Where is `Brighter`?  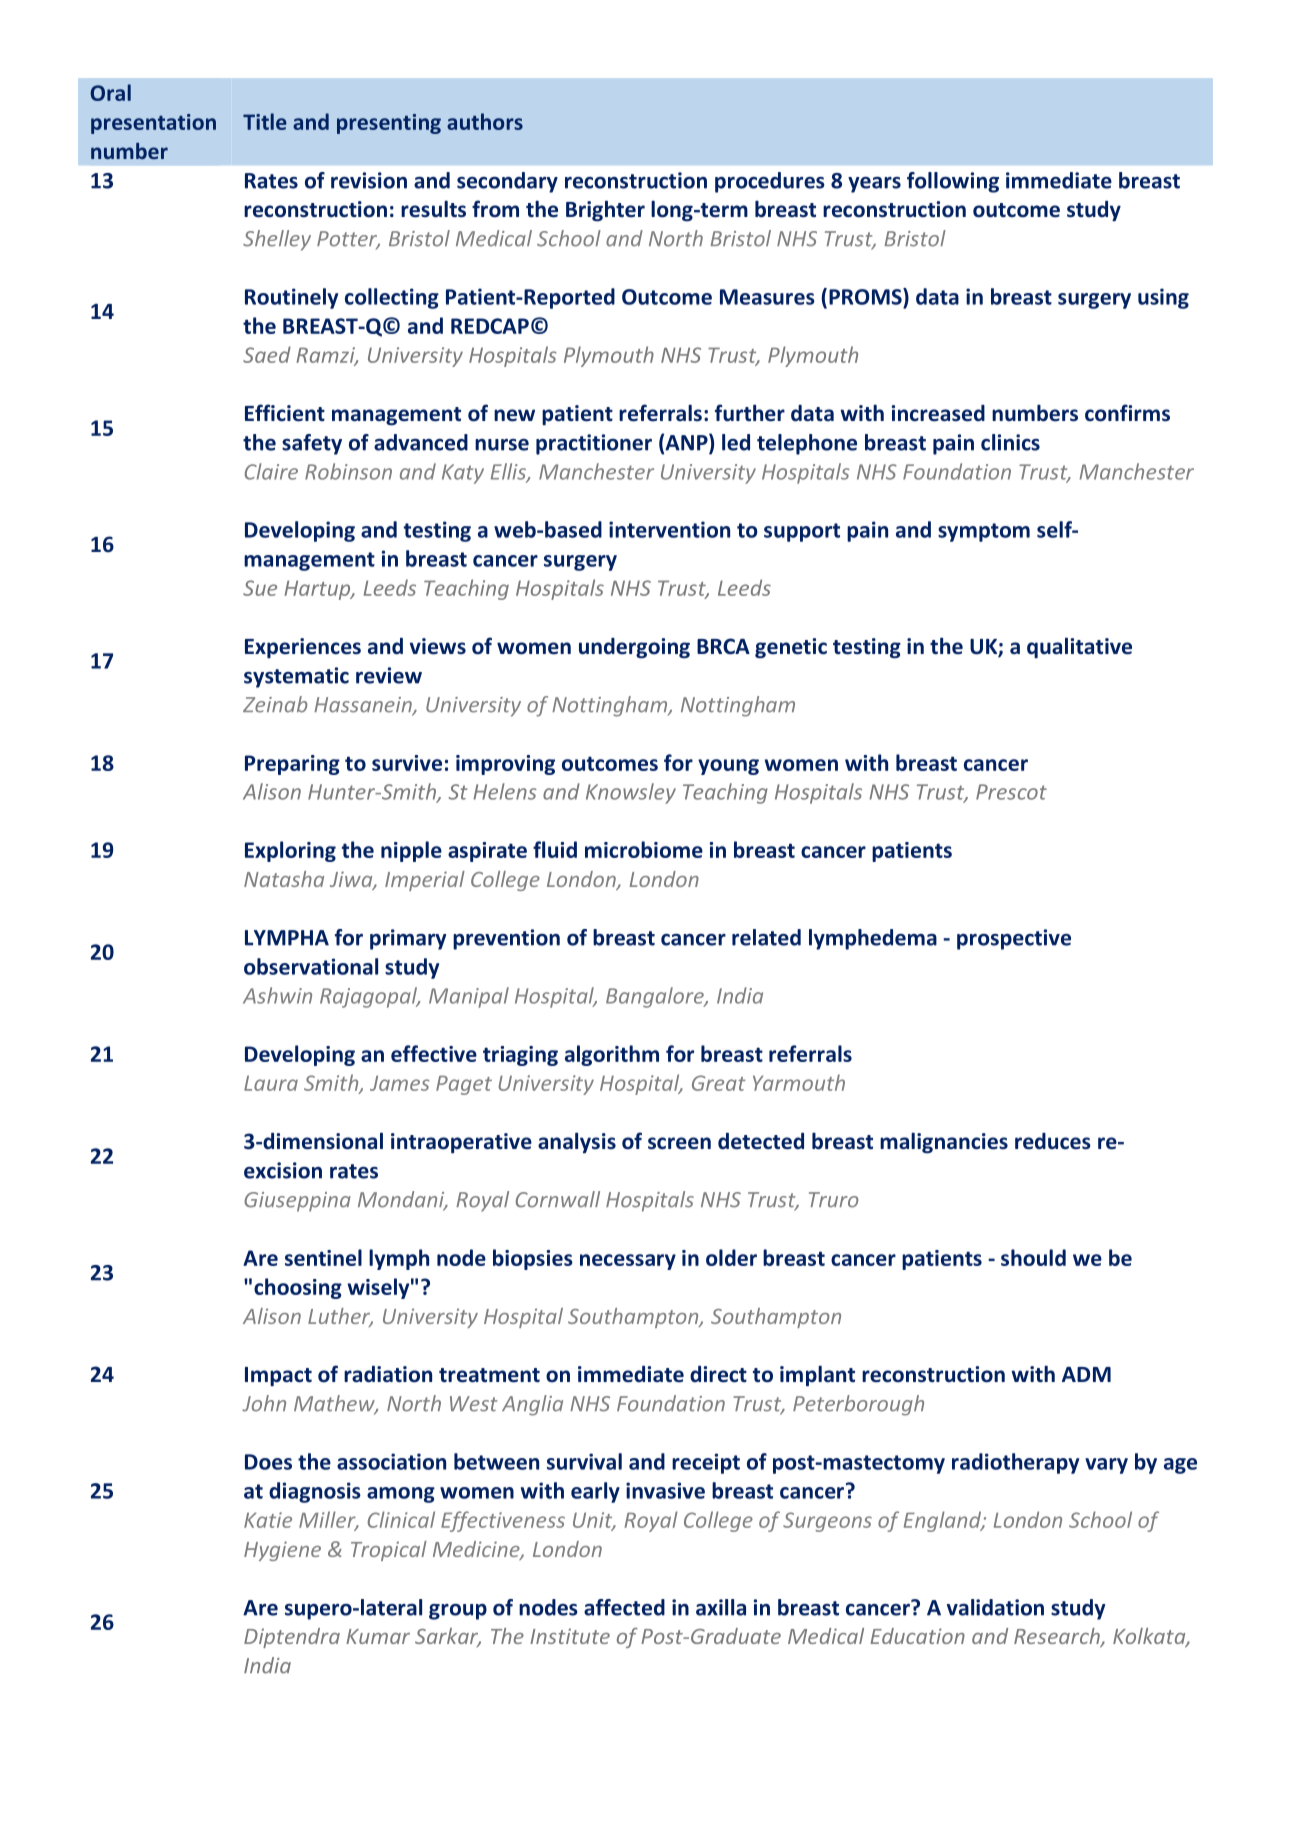 Brighter is located at coordinates (605, 211).
